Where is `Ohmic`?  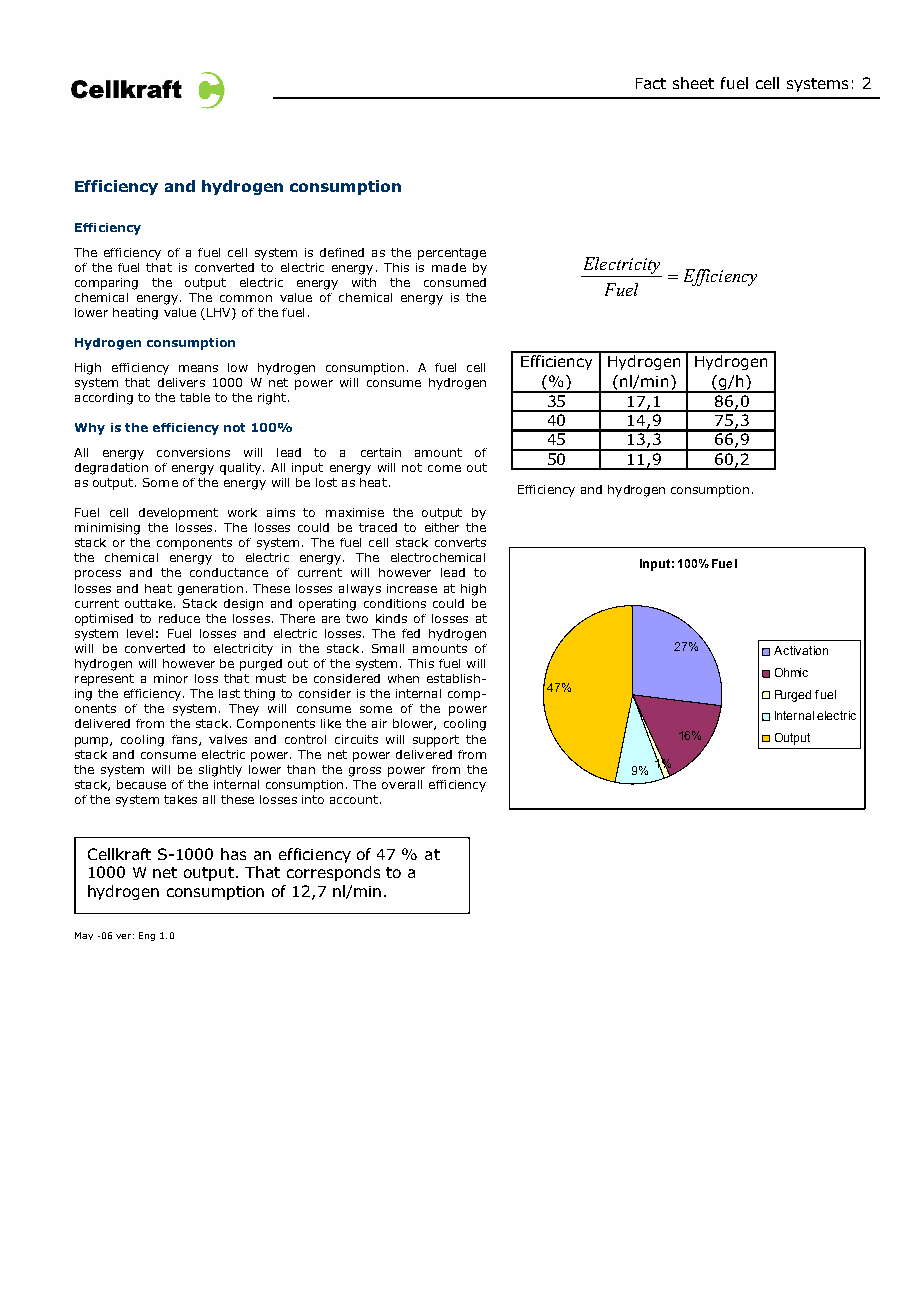
Ohmic is located at coordinates (791, 672).
